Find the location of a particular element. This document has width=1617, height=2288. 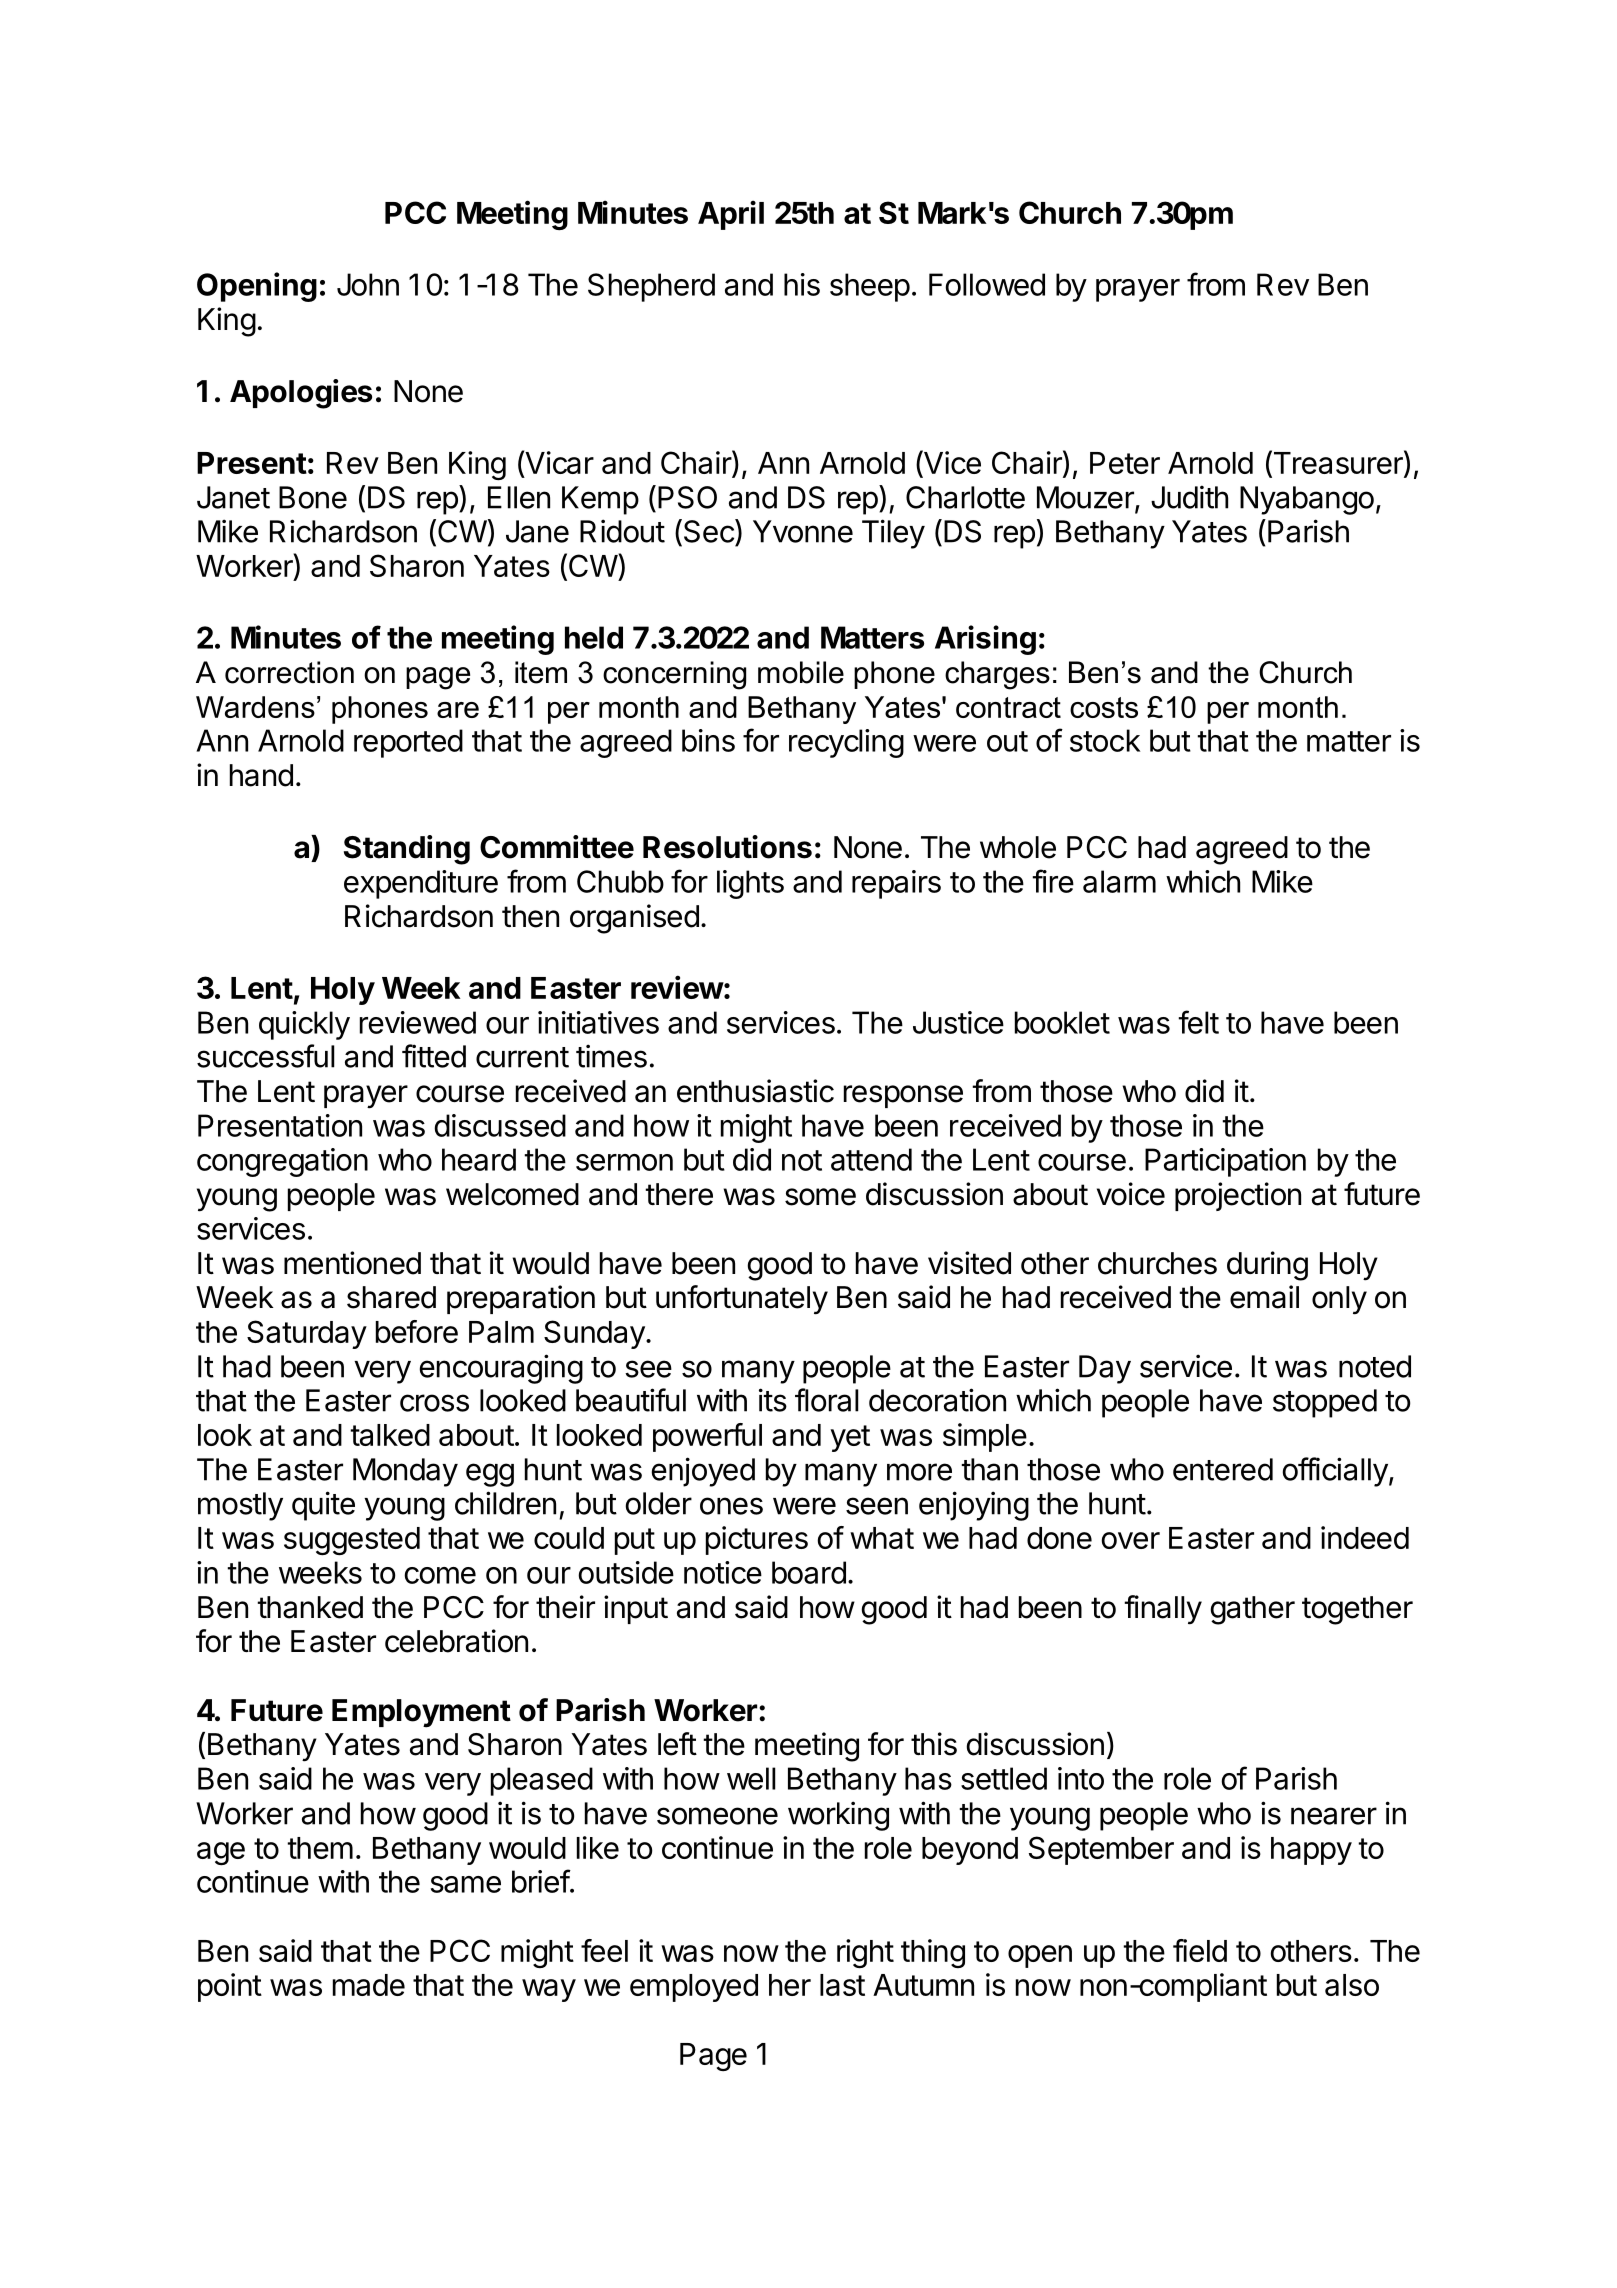

Resolutions is located at coordinates (727, 847).
